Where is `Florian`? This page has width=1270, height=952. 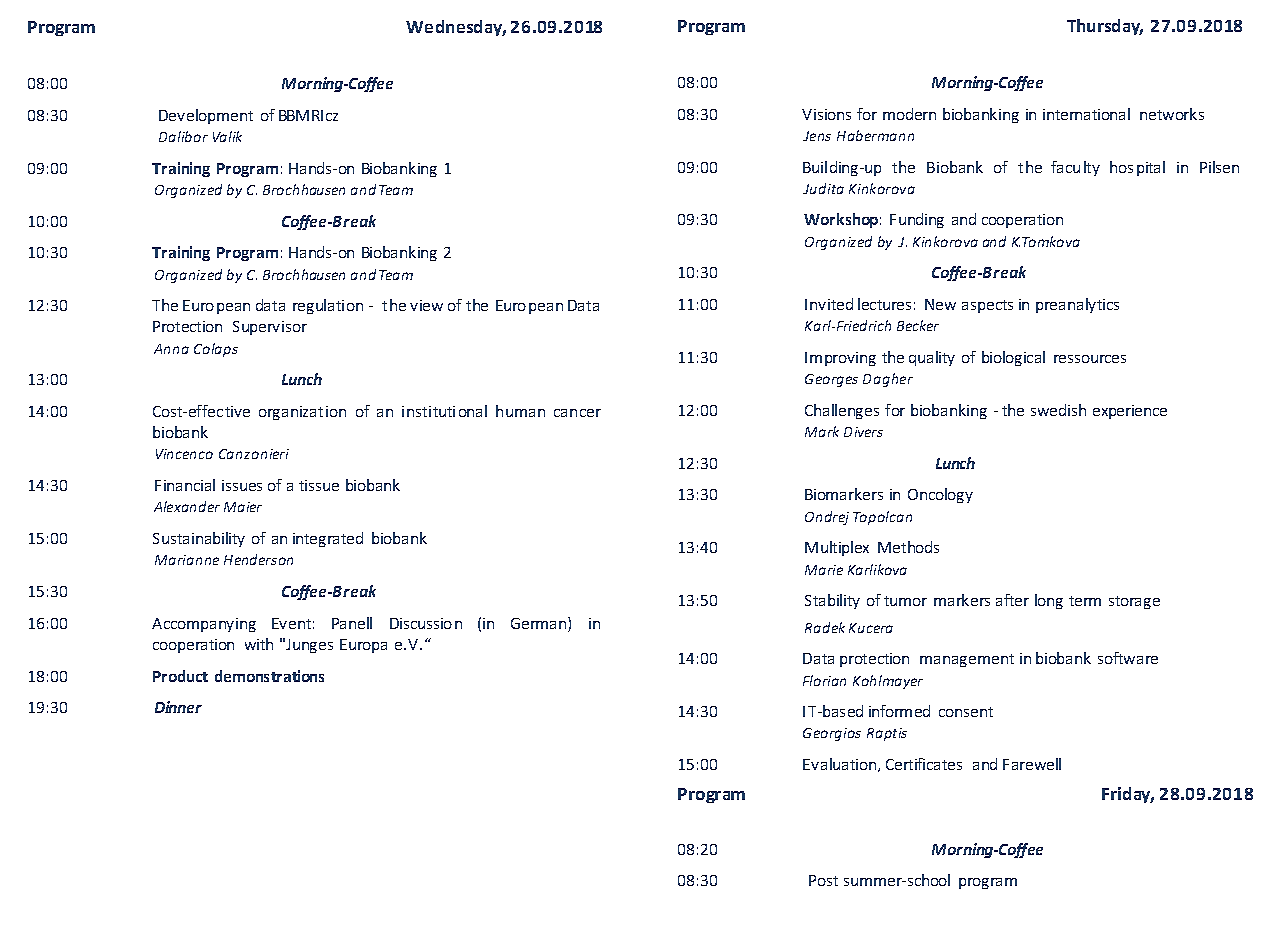 Florian is located at coordinates (824, 680).
